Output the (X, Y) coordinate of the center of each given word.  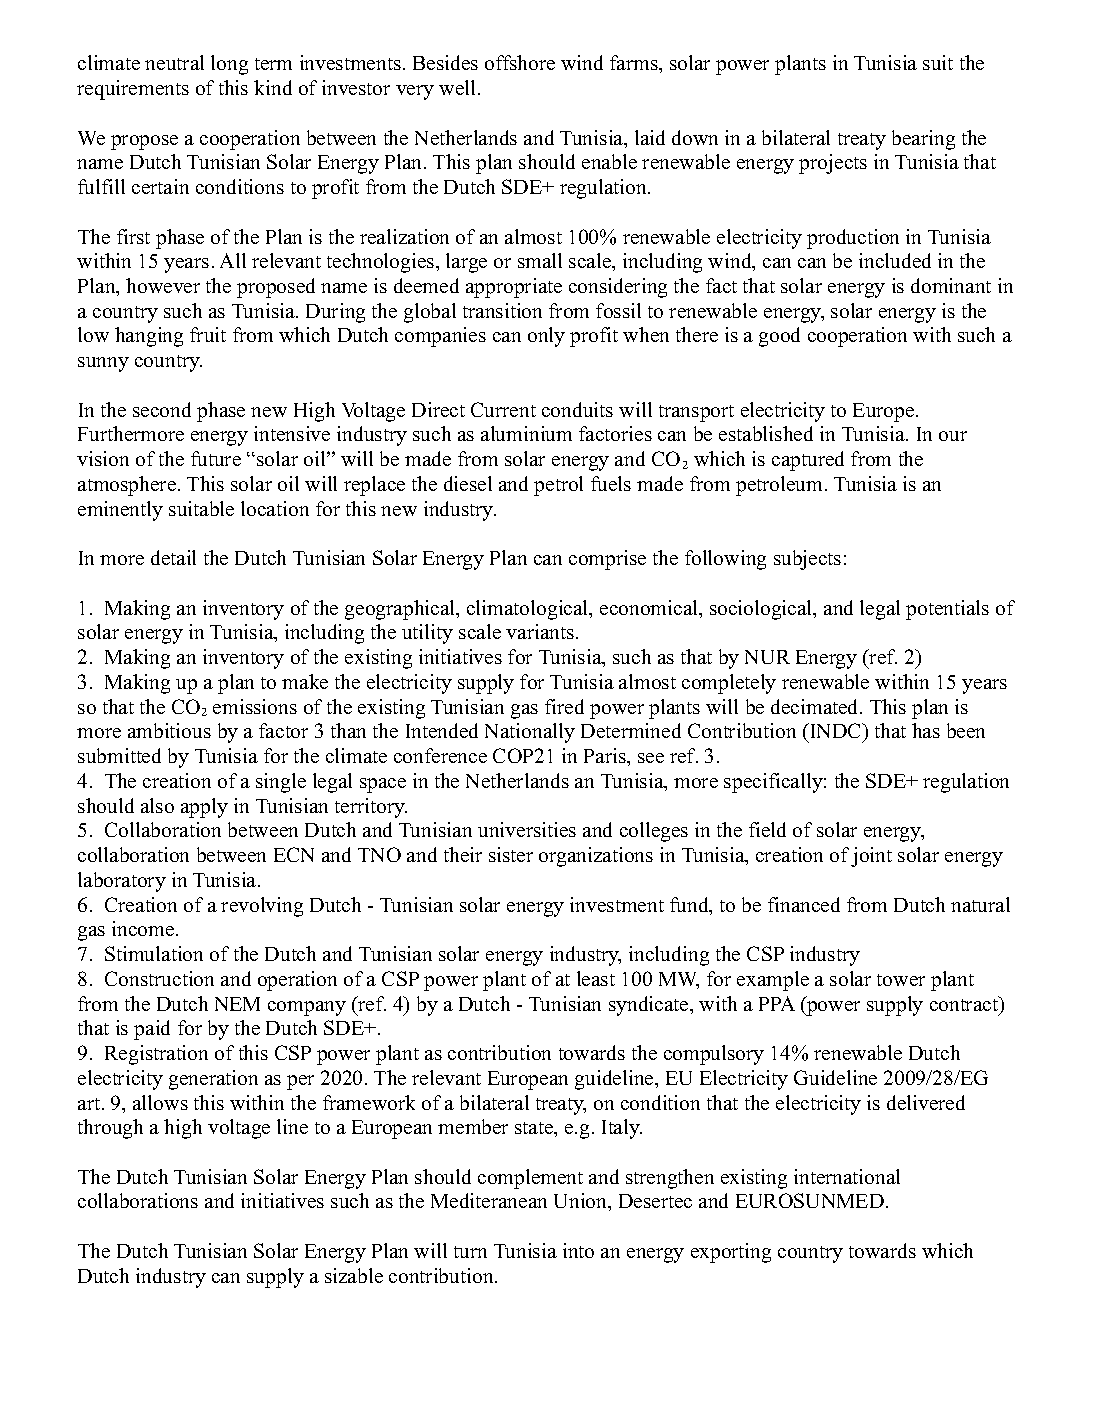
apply (204, 808)
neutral (174, 62)
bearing (923, 140)
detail (173, 557)
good (779, 337)
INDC (836, 732)
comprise (607, 560)
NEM (237, 1004)
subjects (807, 560)
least (596, 978)
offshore (520, 62)
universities (527, 829)
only (546, 337)
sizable (354, 1275)
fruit (208, 334)
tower (901, 980)
